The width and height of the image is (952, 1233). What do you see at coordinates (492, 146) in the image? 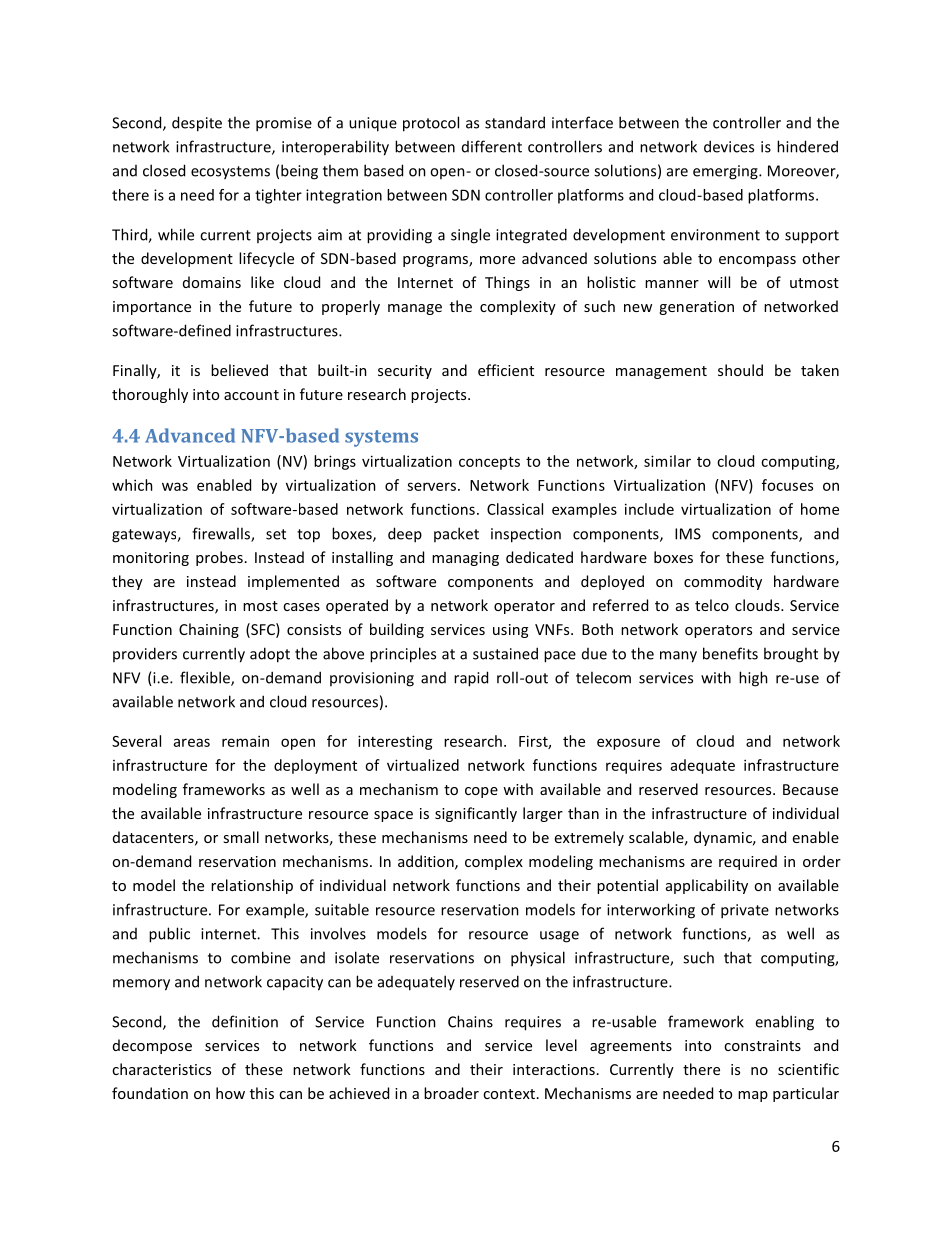
I see `different` at bounding box center [492, 146].
